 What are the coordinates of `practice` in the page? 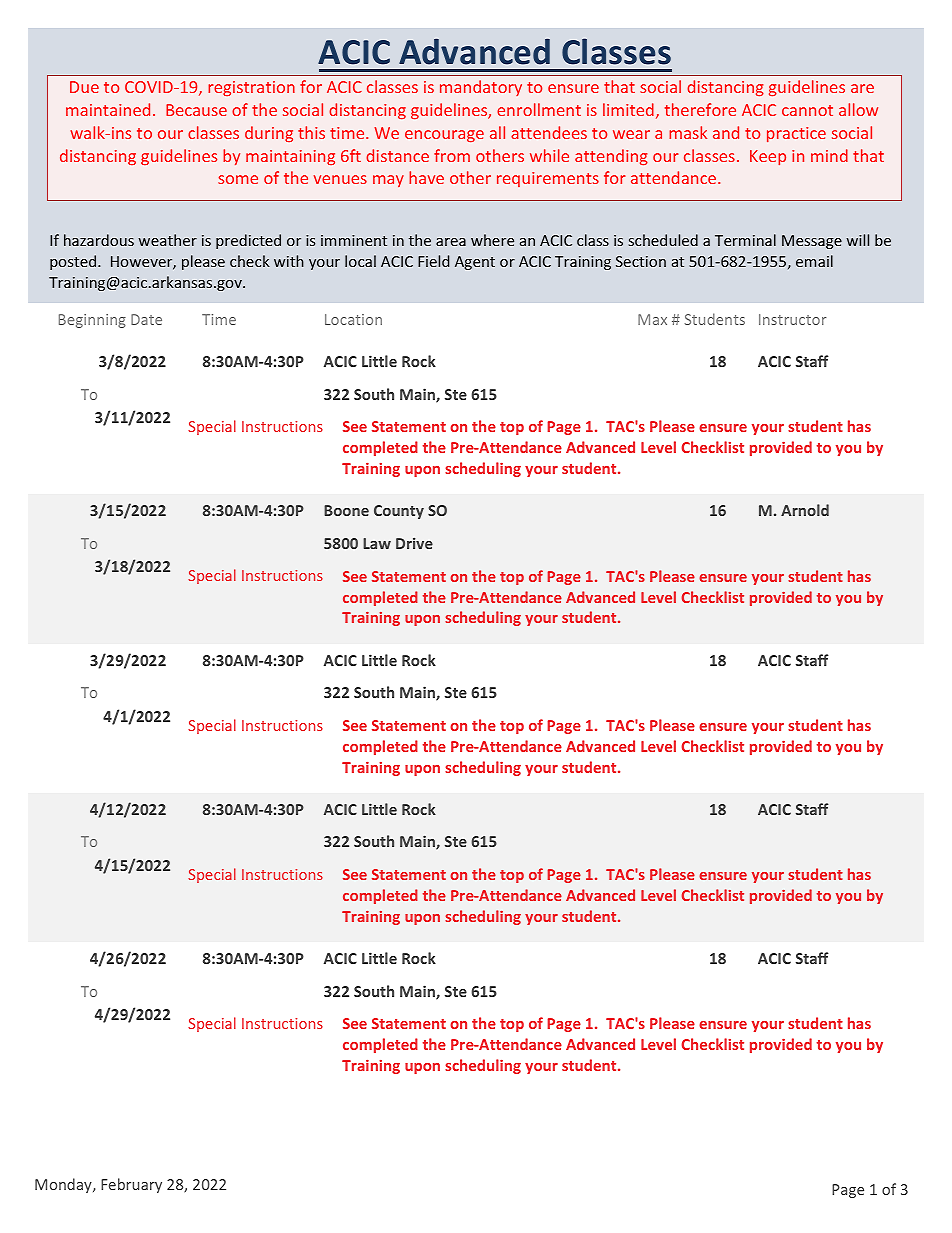 It's located at (796, 134).
